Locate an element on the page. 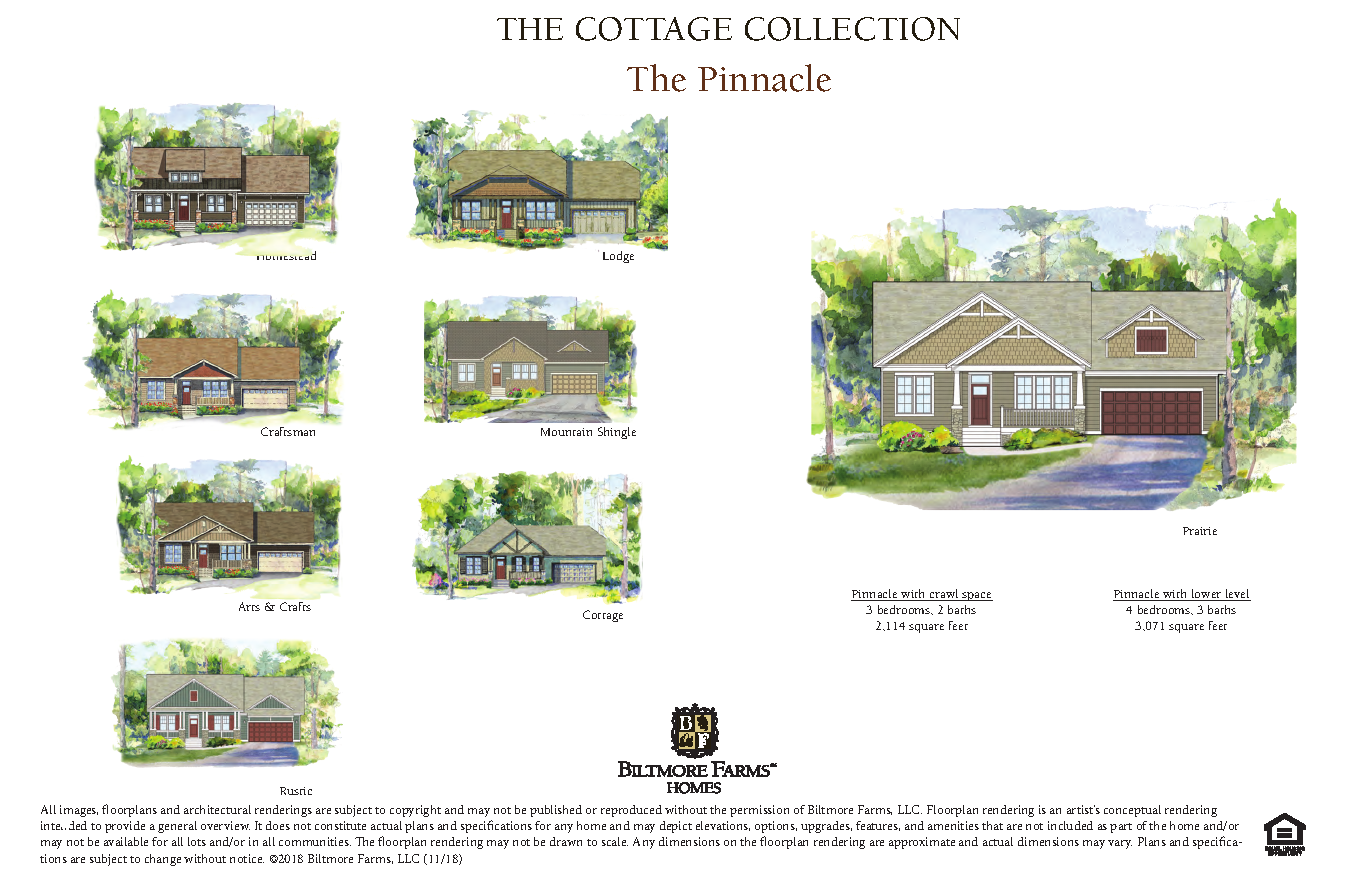 Image resolution: width=1372 pixels, height=887 pixels. Rustic is located at coordinates (296, 791).
